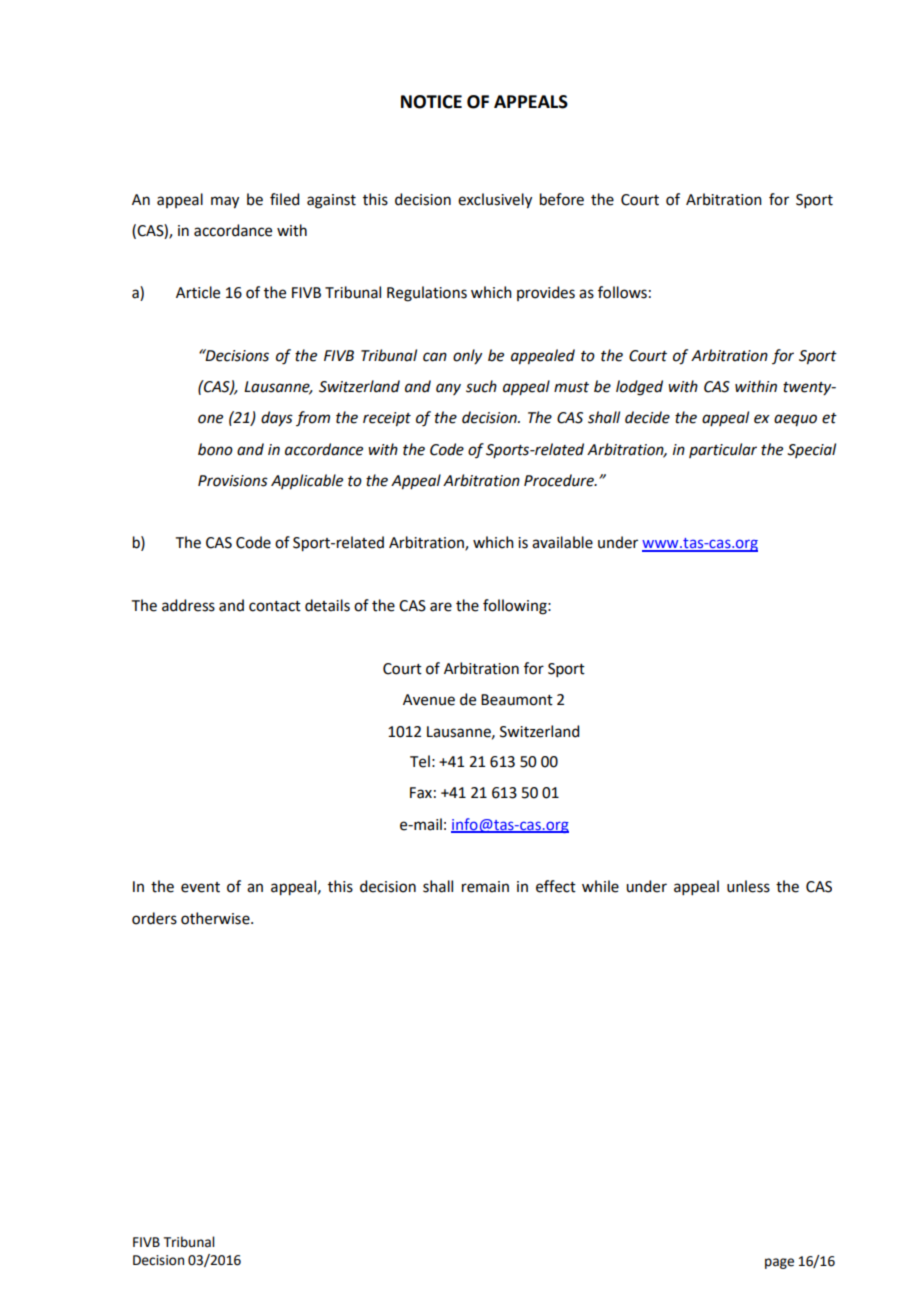  Describe the element at coordinates (600, 886) in the image. I see `while` at that location.
